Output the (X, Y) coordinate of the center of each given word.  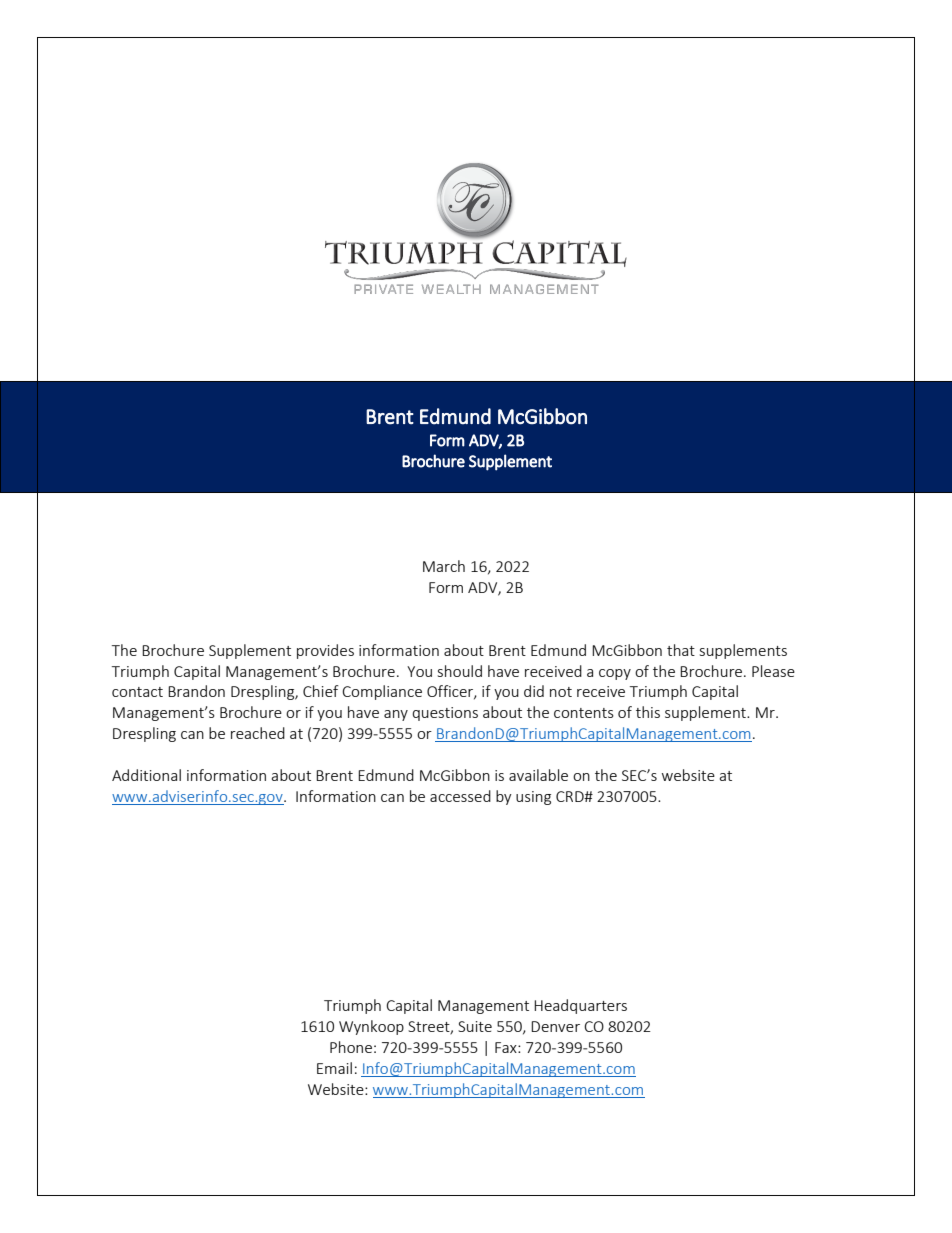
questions (445, 714)
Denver (555, 1026)
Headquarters (580, 1006)
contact (137, 692)
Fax (507, 1047)
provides (325, 651)
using (533, 798)
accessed (460, 796)
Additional (146, 775)
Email (334, 1068)
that (681, 650)
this (648, 712)
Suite (475, 1026)
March (444, 566)
